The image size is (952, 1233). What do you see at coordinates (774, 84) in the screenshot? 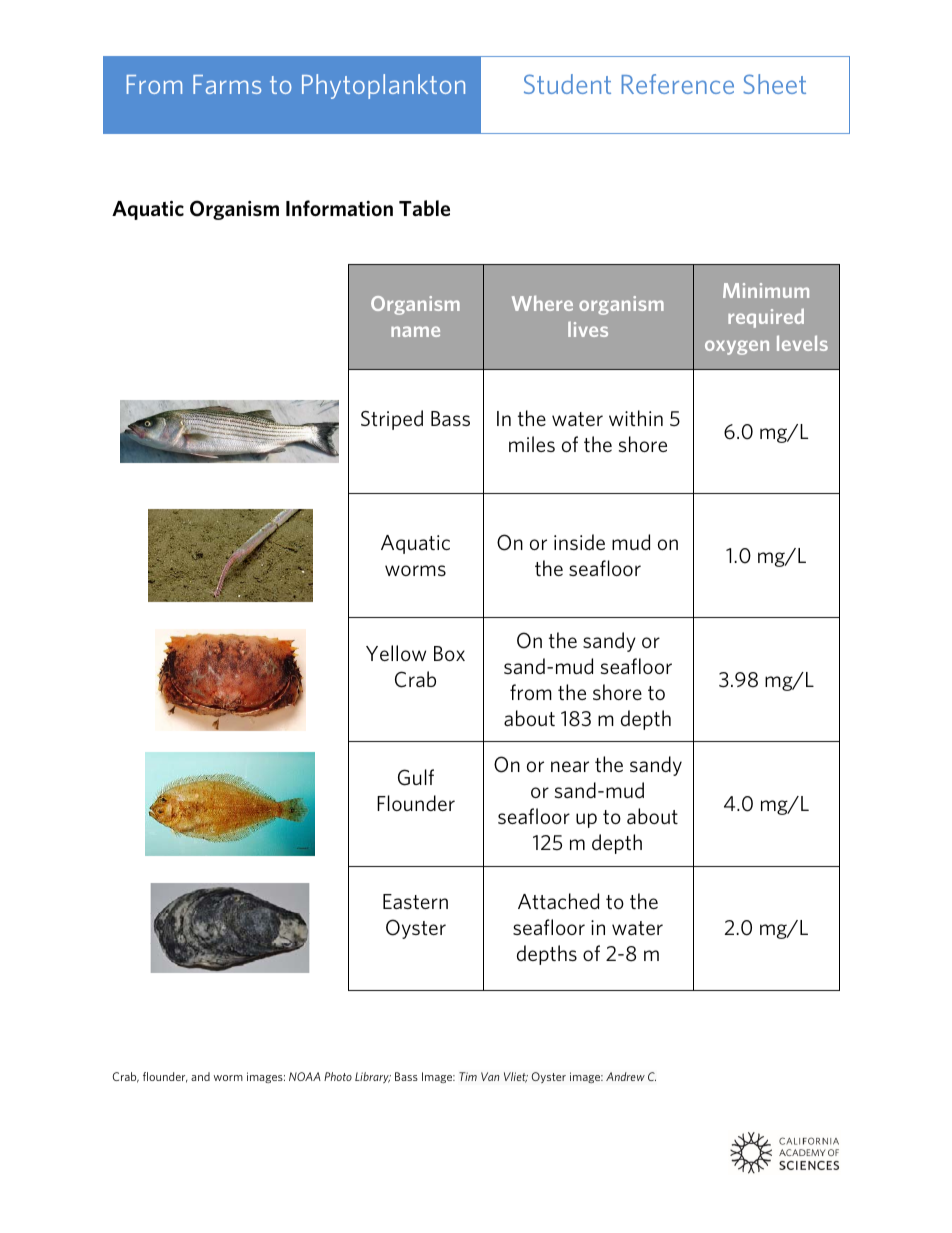
I see `Sheet` at bounding box center [774, 84].
